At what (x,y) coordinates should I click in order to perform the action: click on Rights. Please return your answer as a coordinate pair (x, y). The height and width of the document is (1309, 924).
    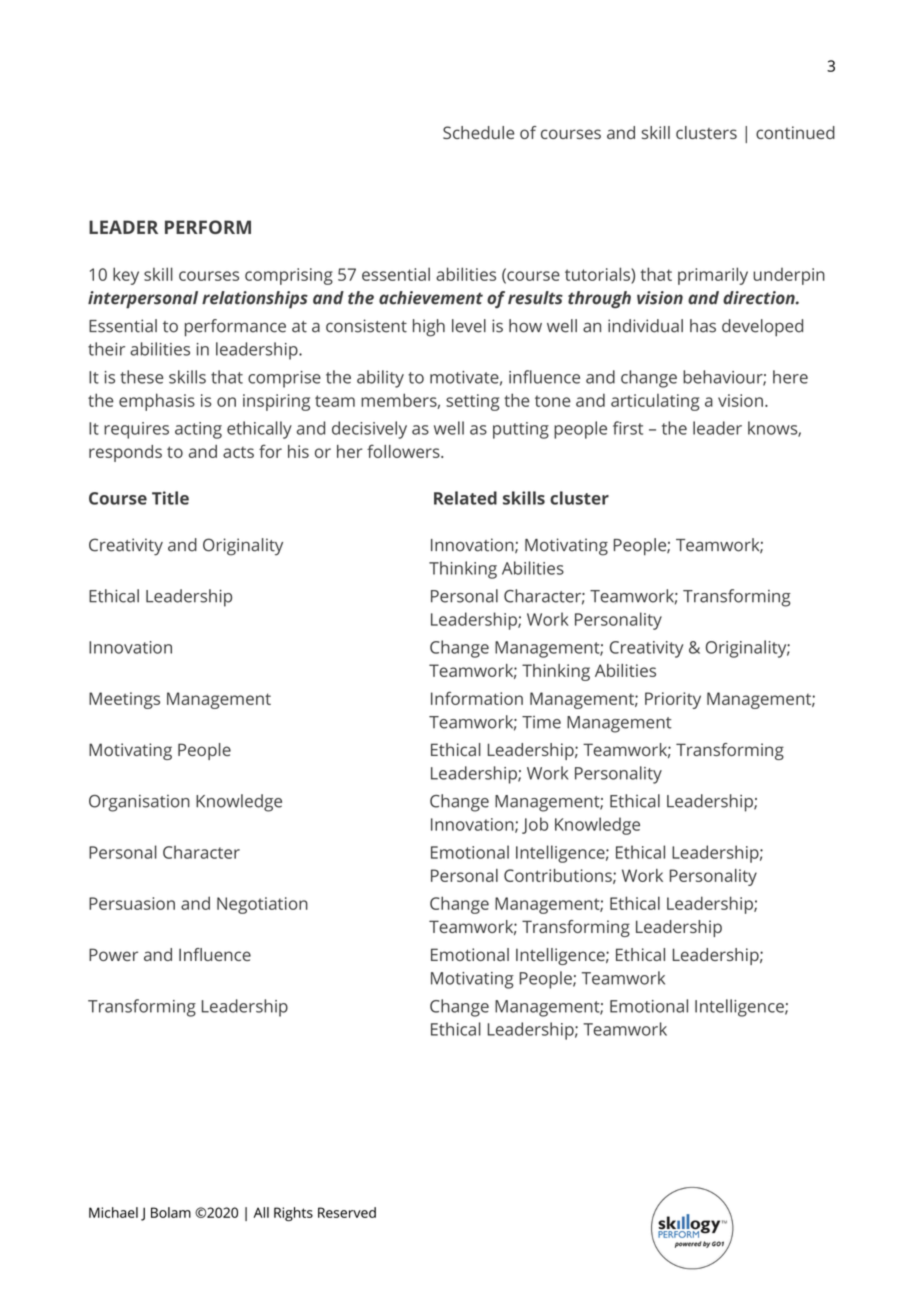
    Looking at the image, I should click on (293, 1214).
